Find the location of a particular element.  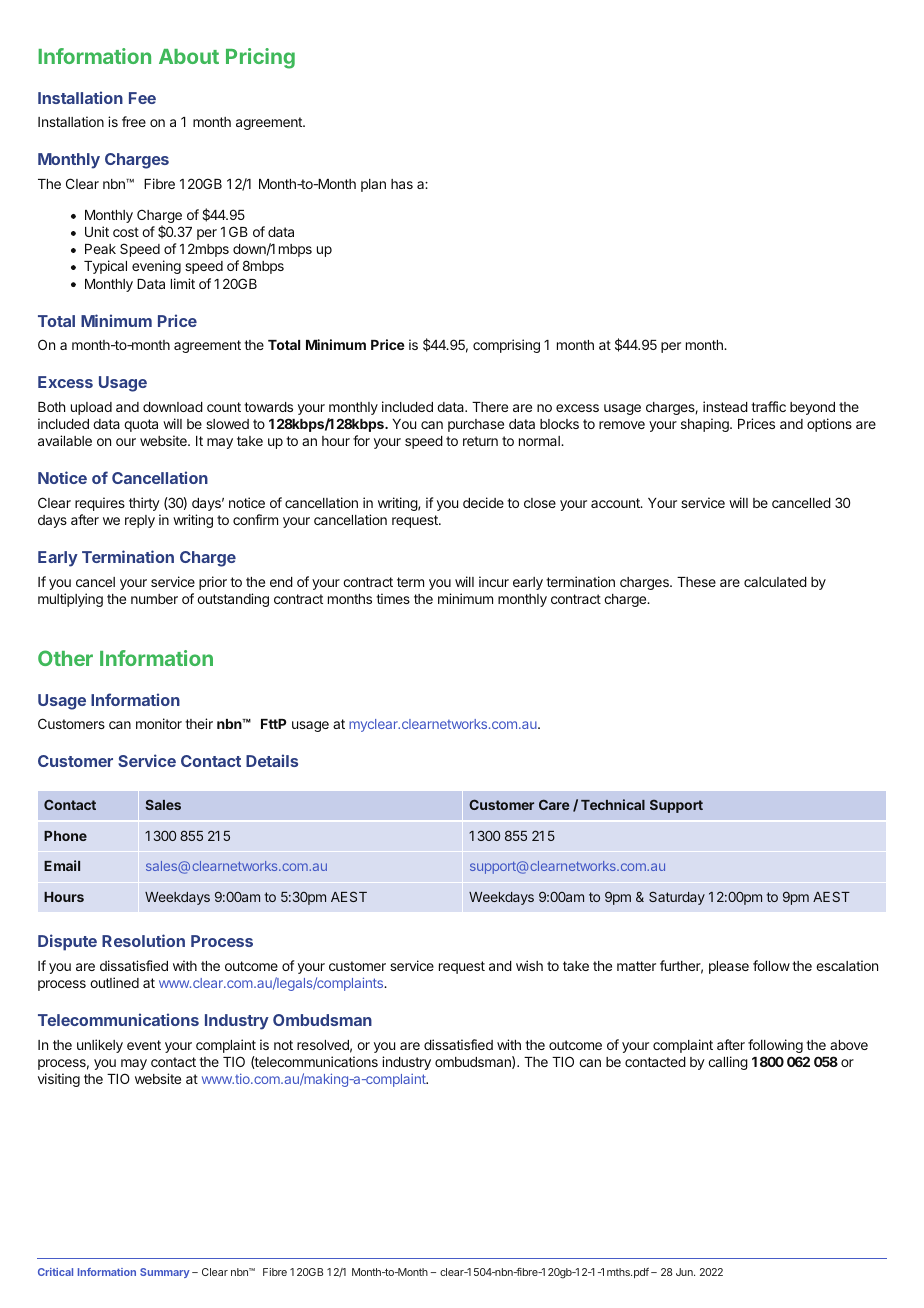

instead is located at coordinates (725, 406).
